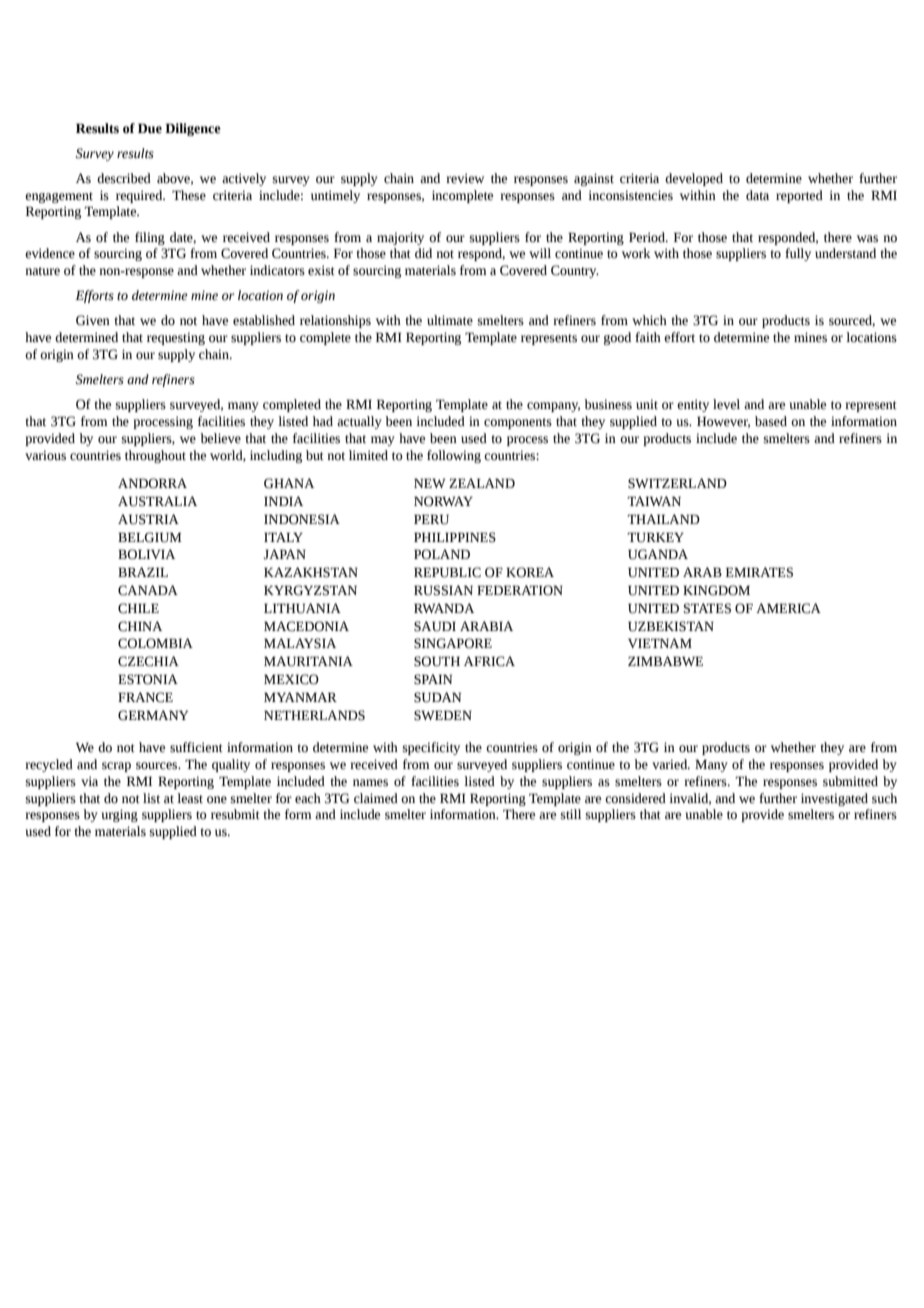 Image resolution: width=924 pixels, height=1308 pixels. What do you see at coordinates (757, 195) in the document?
I see `data` at bounding box center [757, 195].
